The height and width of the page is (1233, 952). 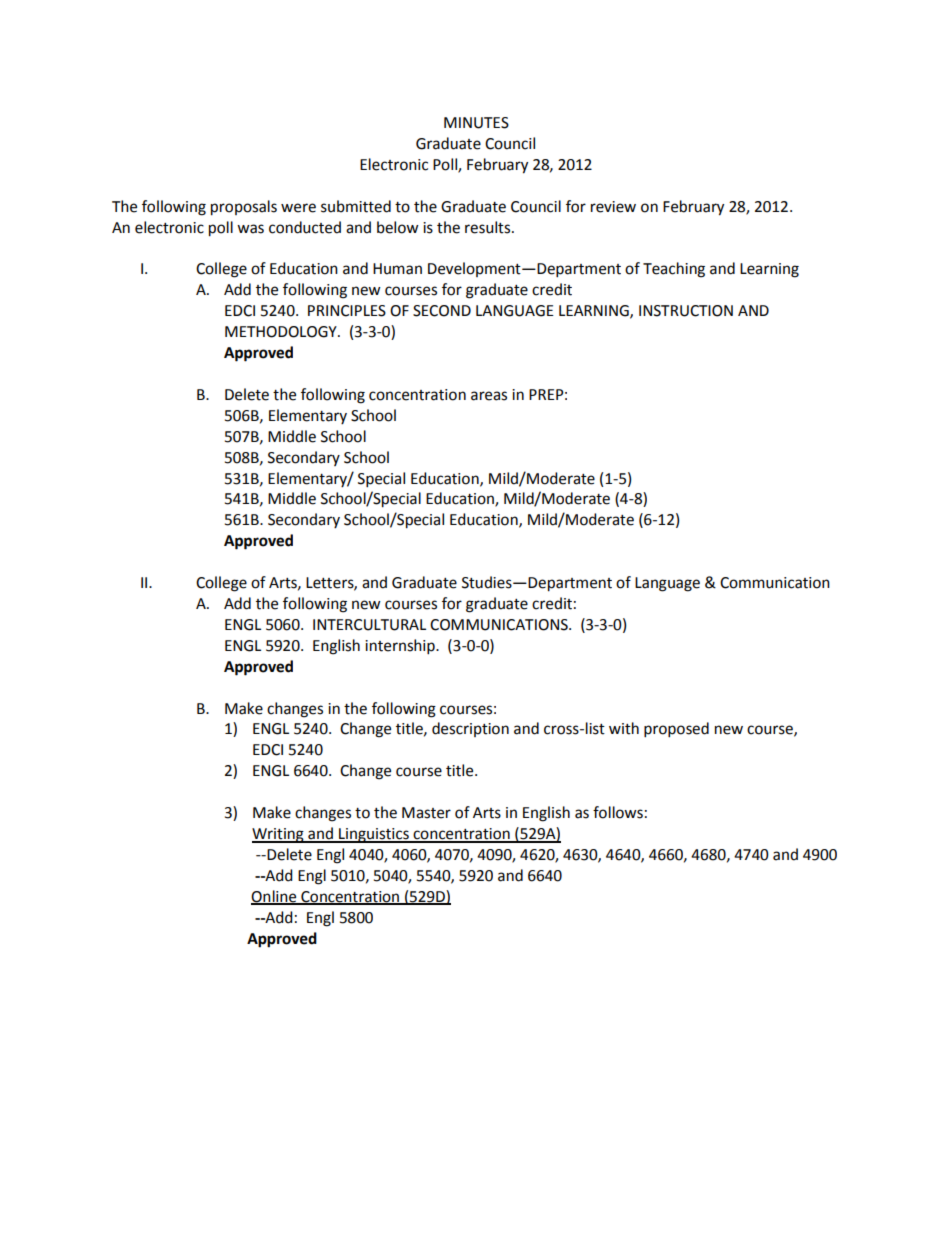 I want to click on Online, so click(x=275, y=897).
